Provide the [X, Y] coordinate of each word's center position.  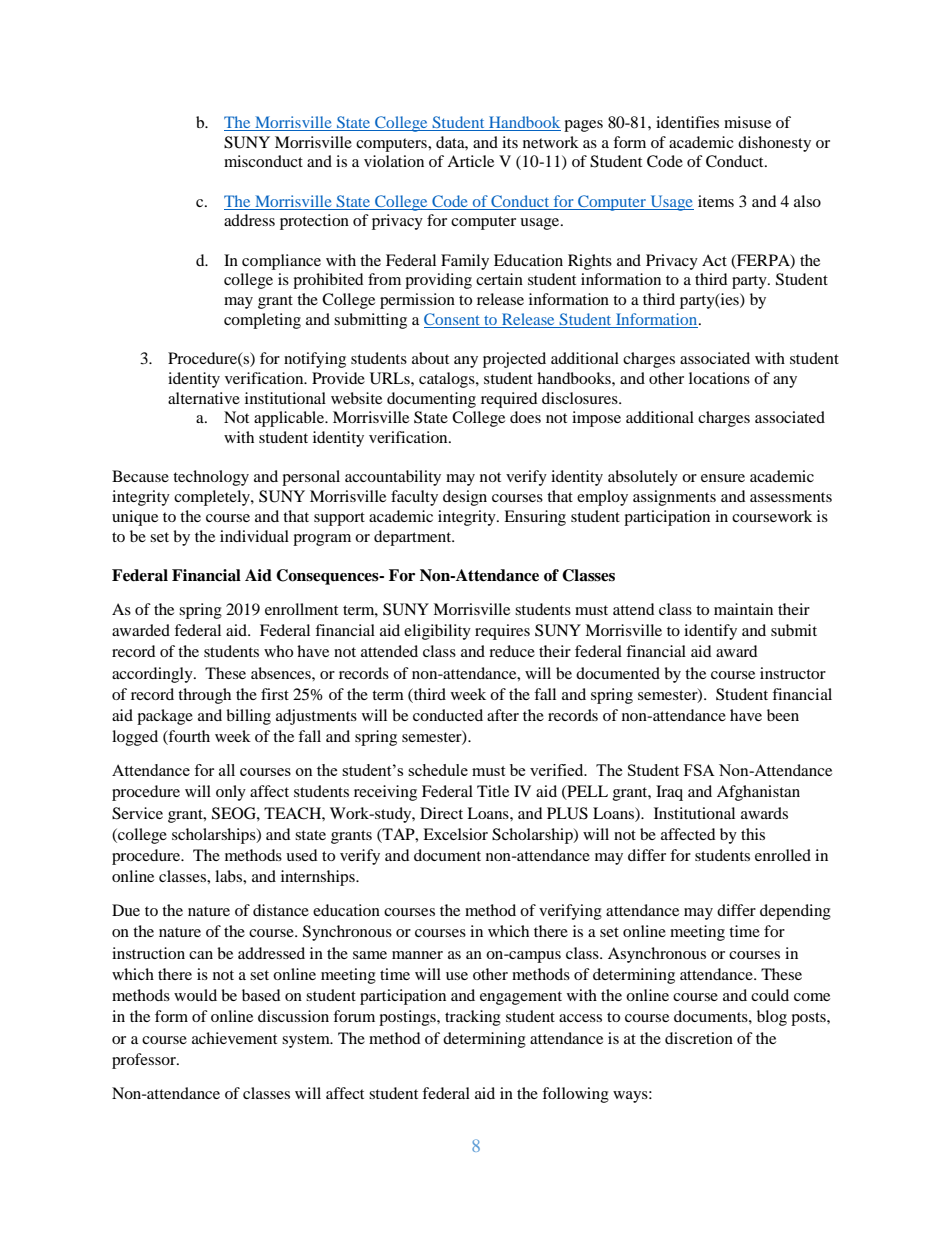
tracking [473, 1018]
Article [470, 161]
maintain [743, 609]
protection [314, 222]
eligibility [437, 632]
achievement [234, 1038]
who [278, 651]
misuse [747, 122]
